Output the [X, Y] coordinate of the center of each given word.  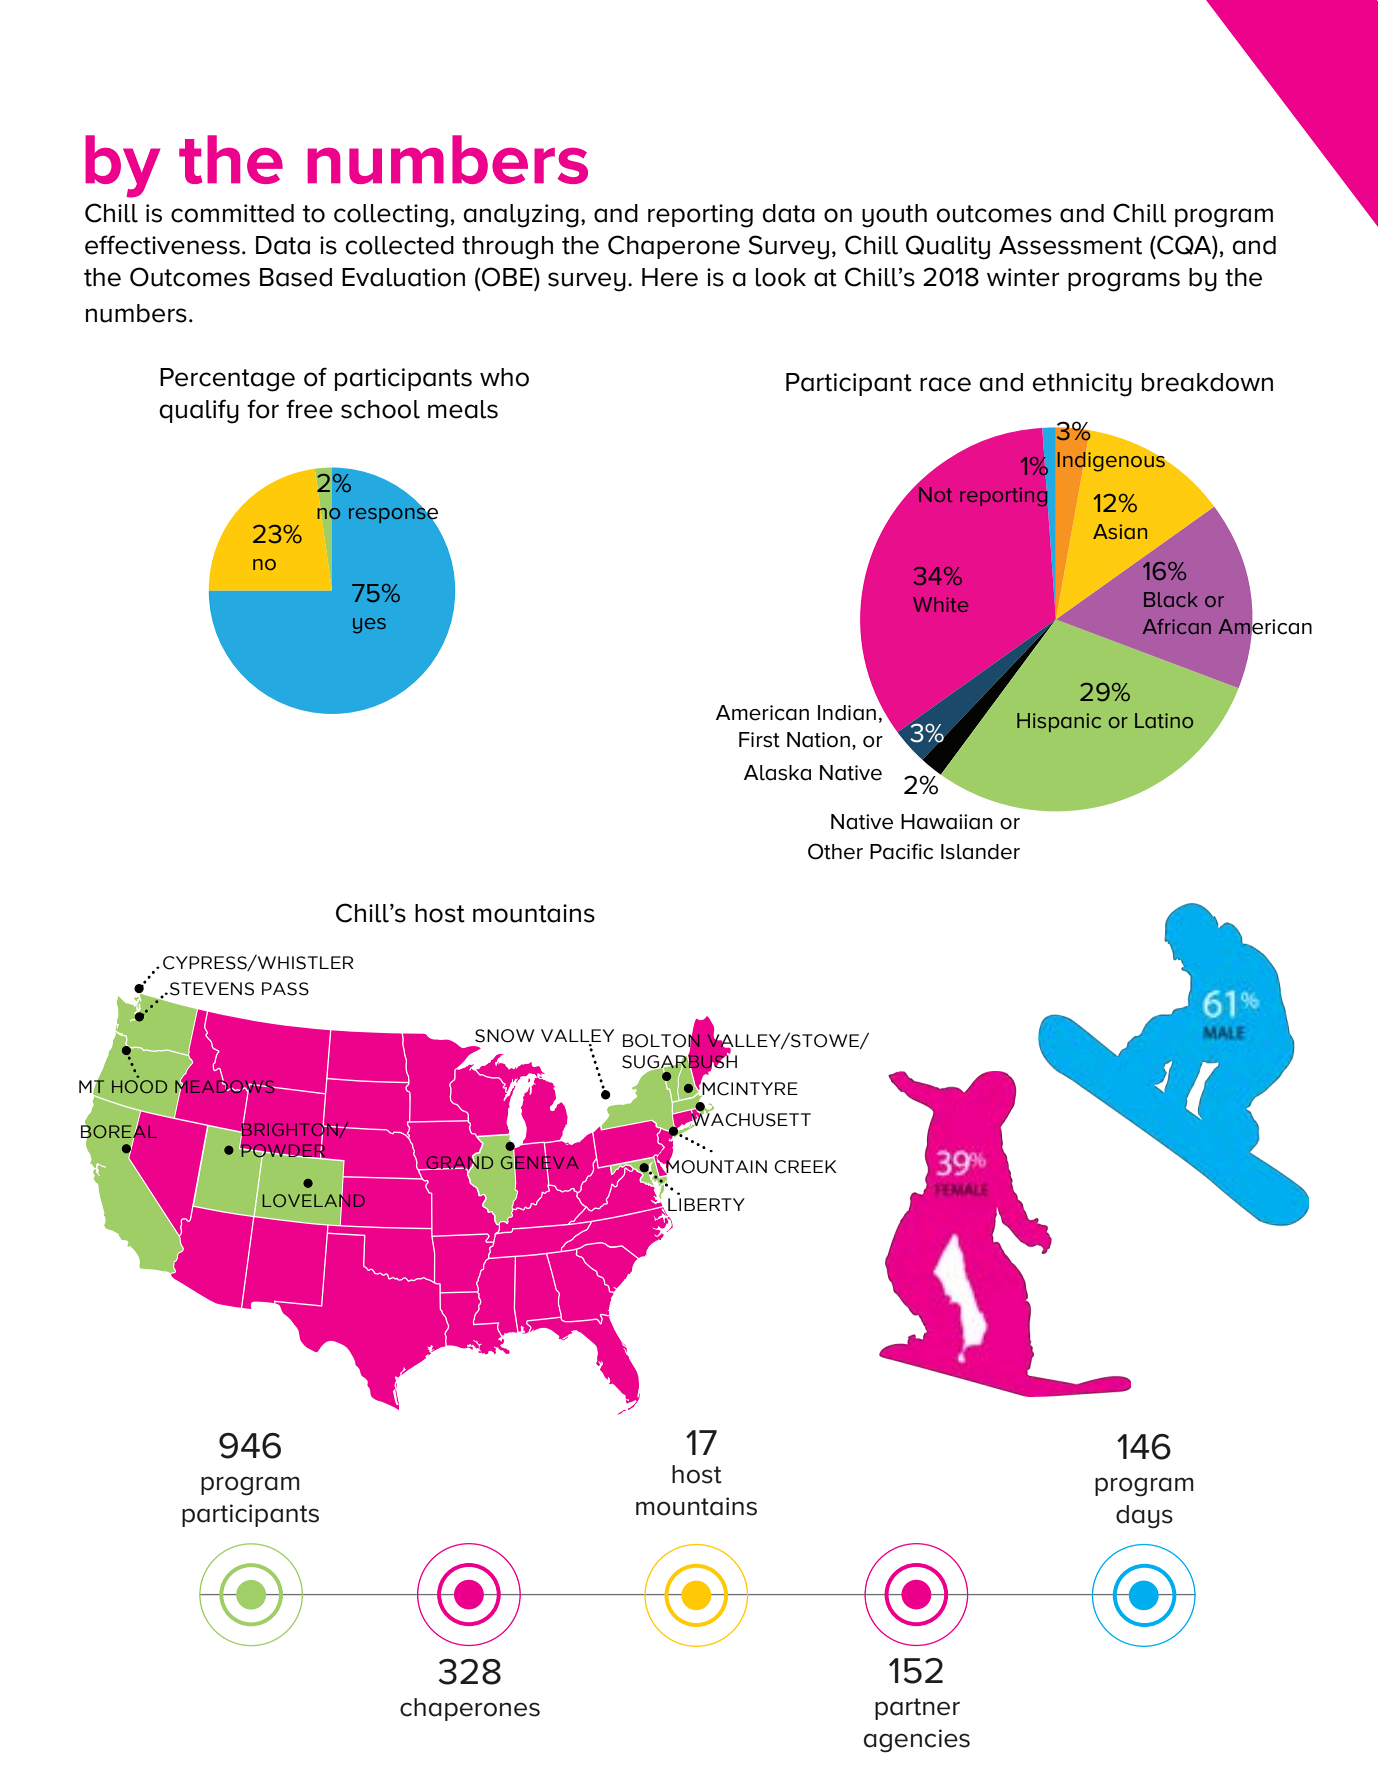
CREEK [805, 1167]
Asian [1120, 531]
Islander [980, 852]
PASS [285, 989]
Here [670, 277]
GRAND [458, 1163]
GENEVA [540, 1163]
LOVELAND [314, 1200]
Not [935, 494]
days [1144, 1517]
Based [296, 277]
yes [369, 626]
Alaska [777, 773]
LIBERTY [706, 1204]
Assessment [1070, 245]
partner [917, 1709]
